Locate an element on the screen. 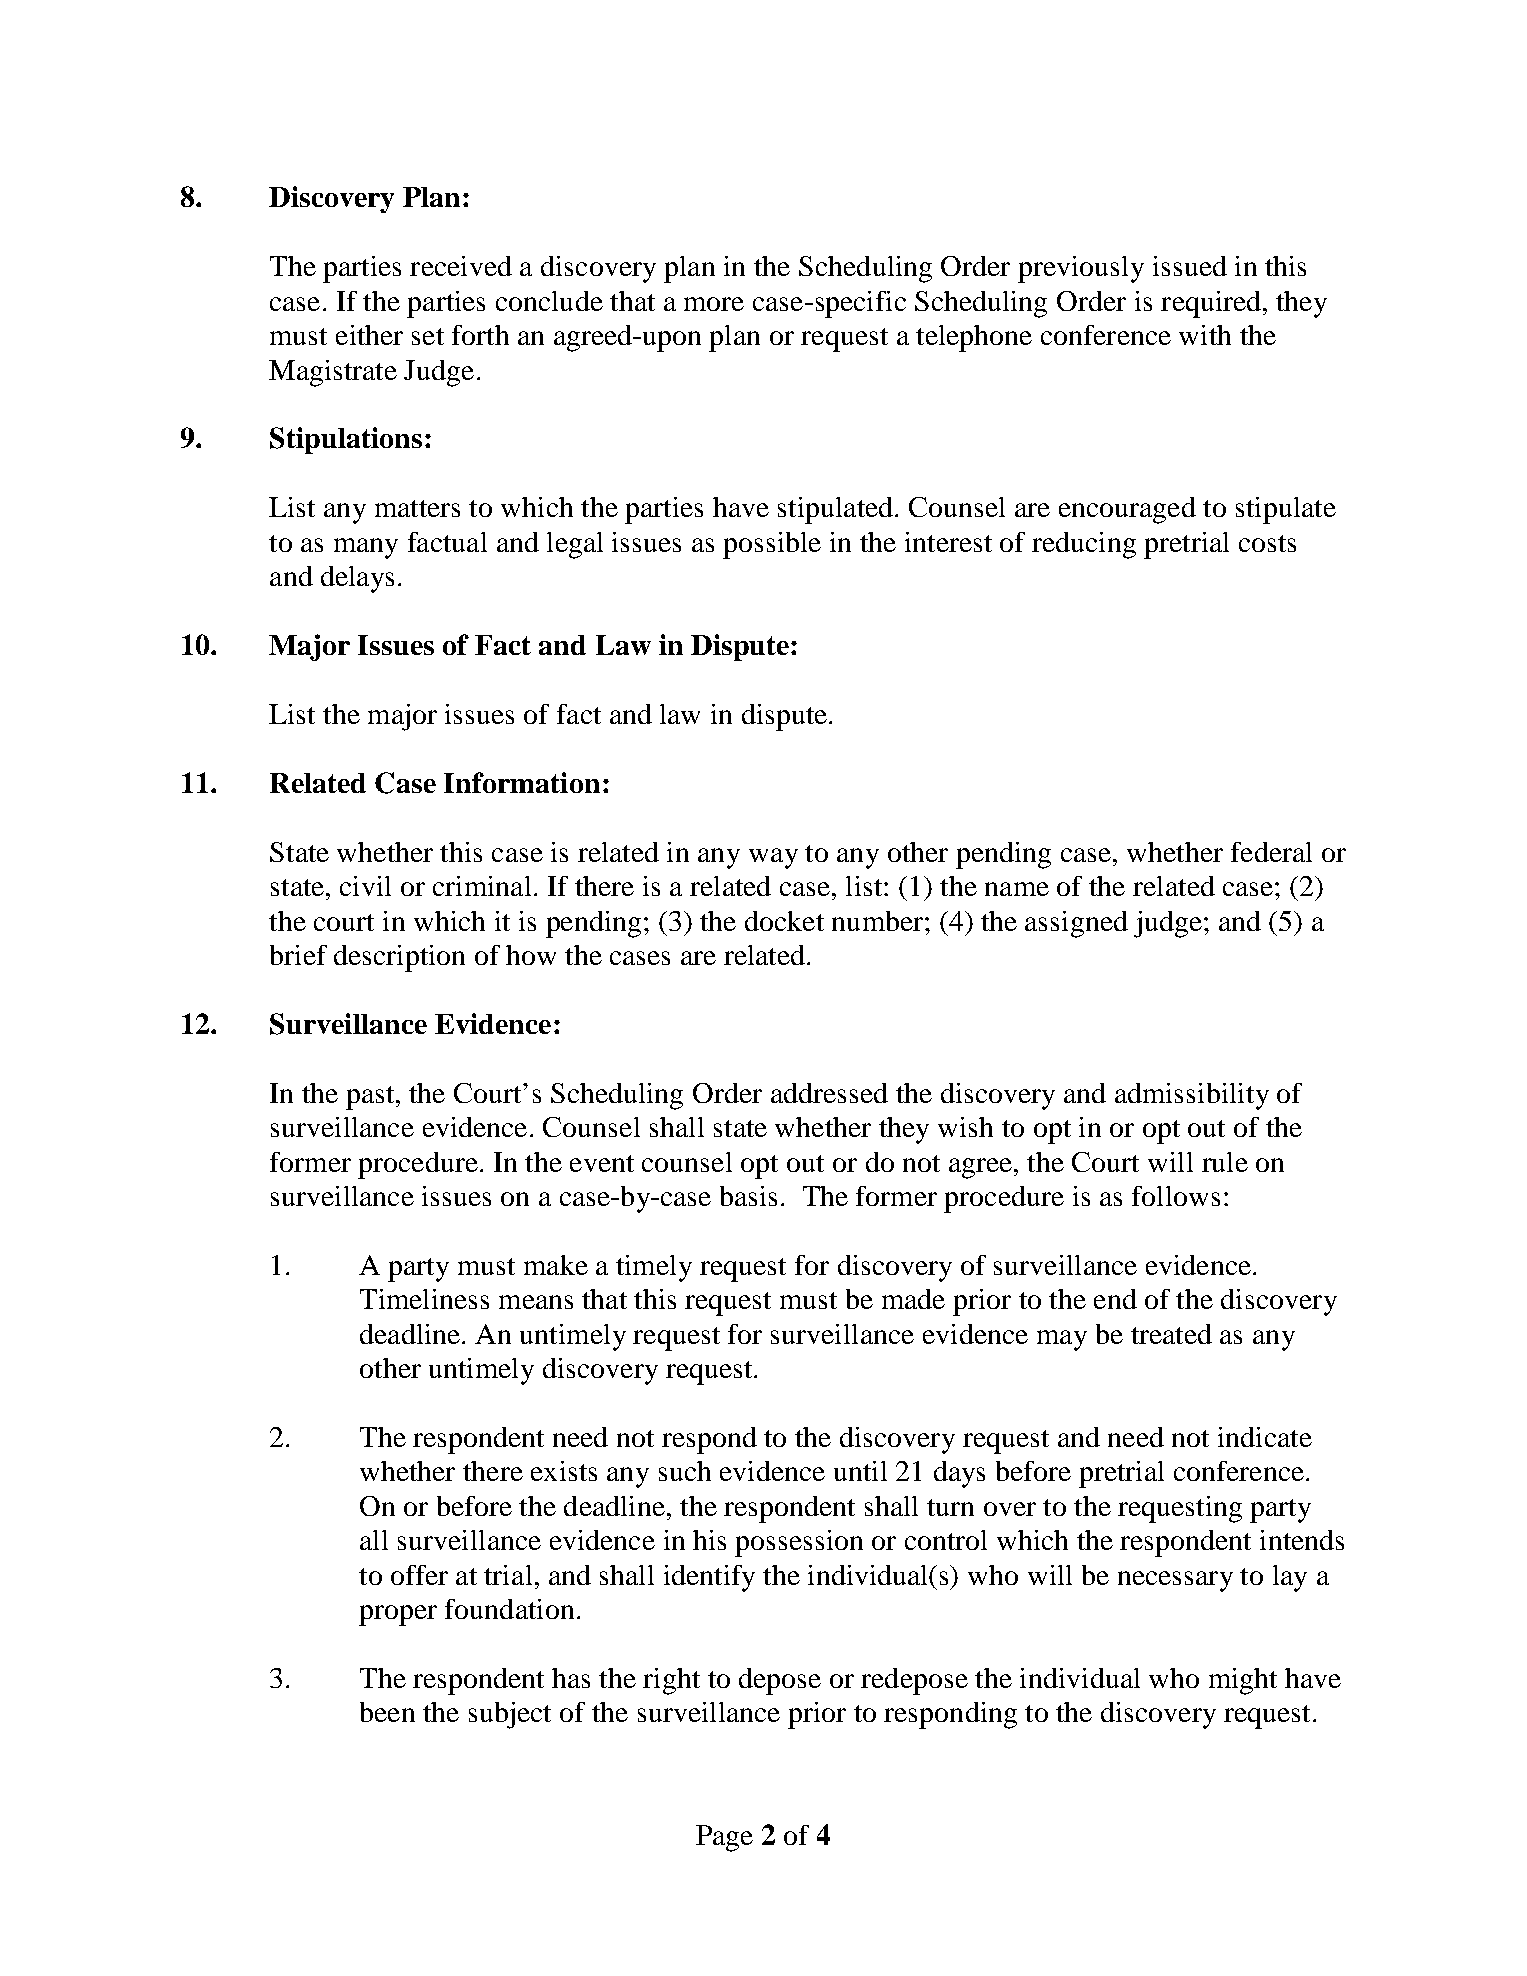 The image size is (1527, 1976). more is located at coordinates (714, 304).
